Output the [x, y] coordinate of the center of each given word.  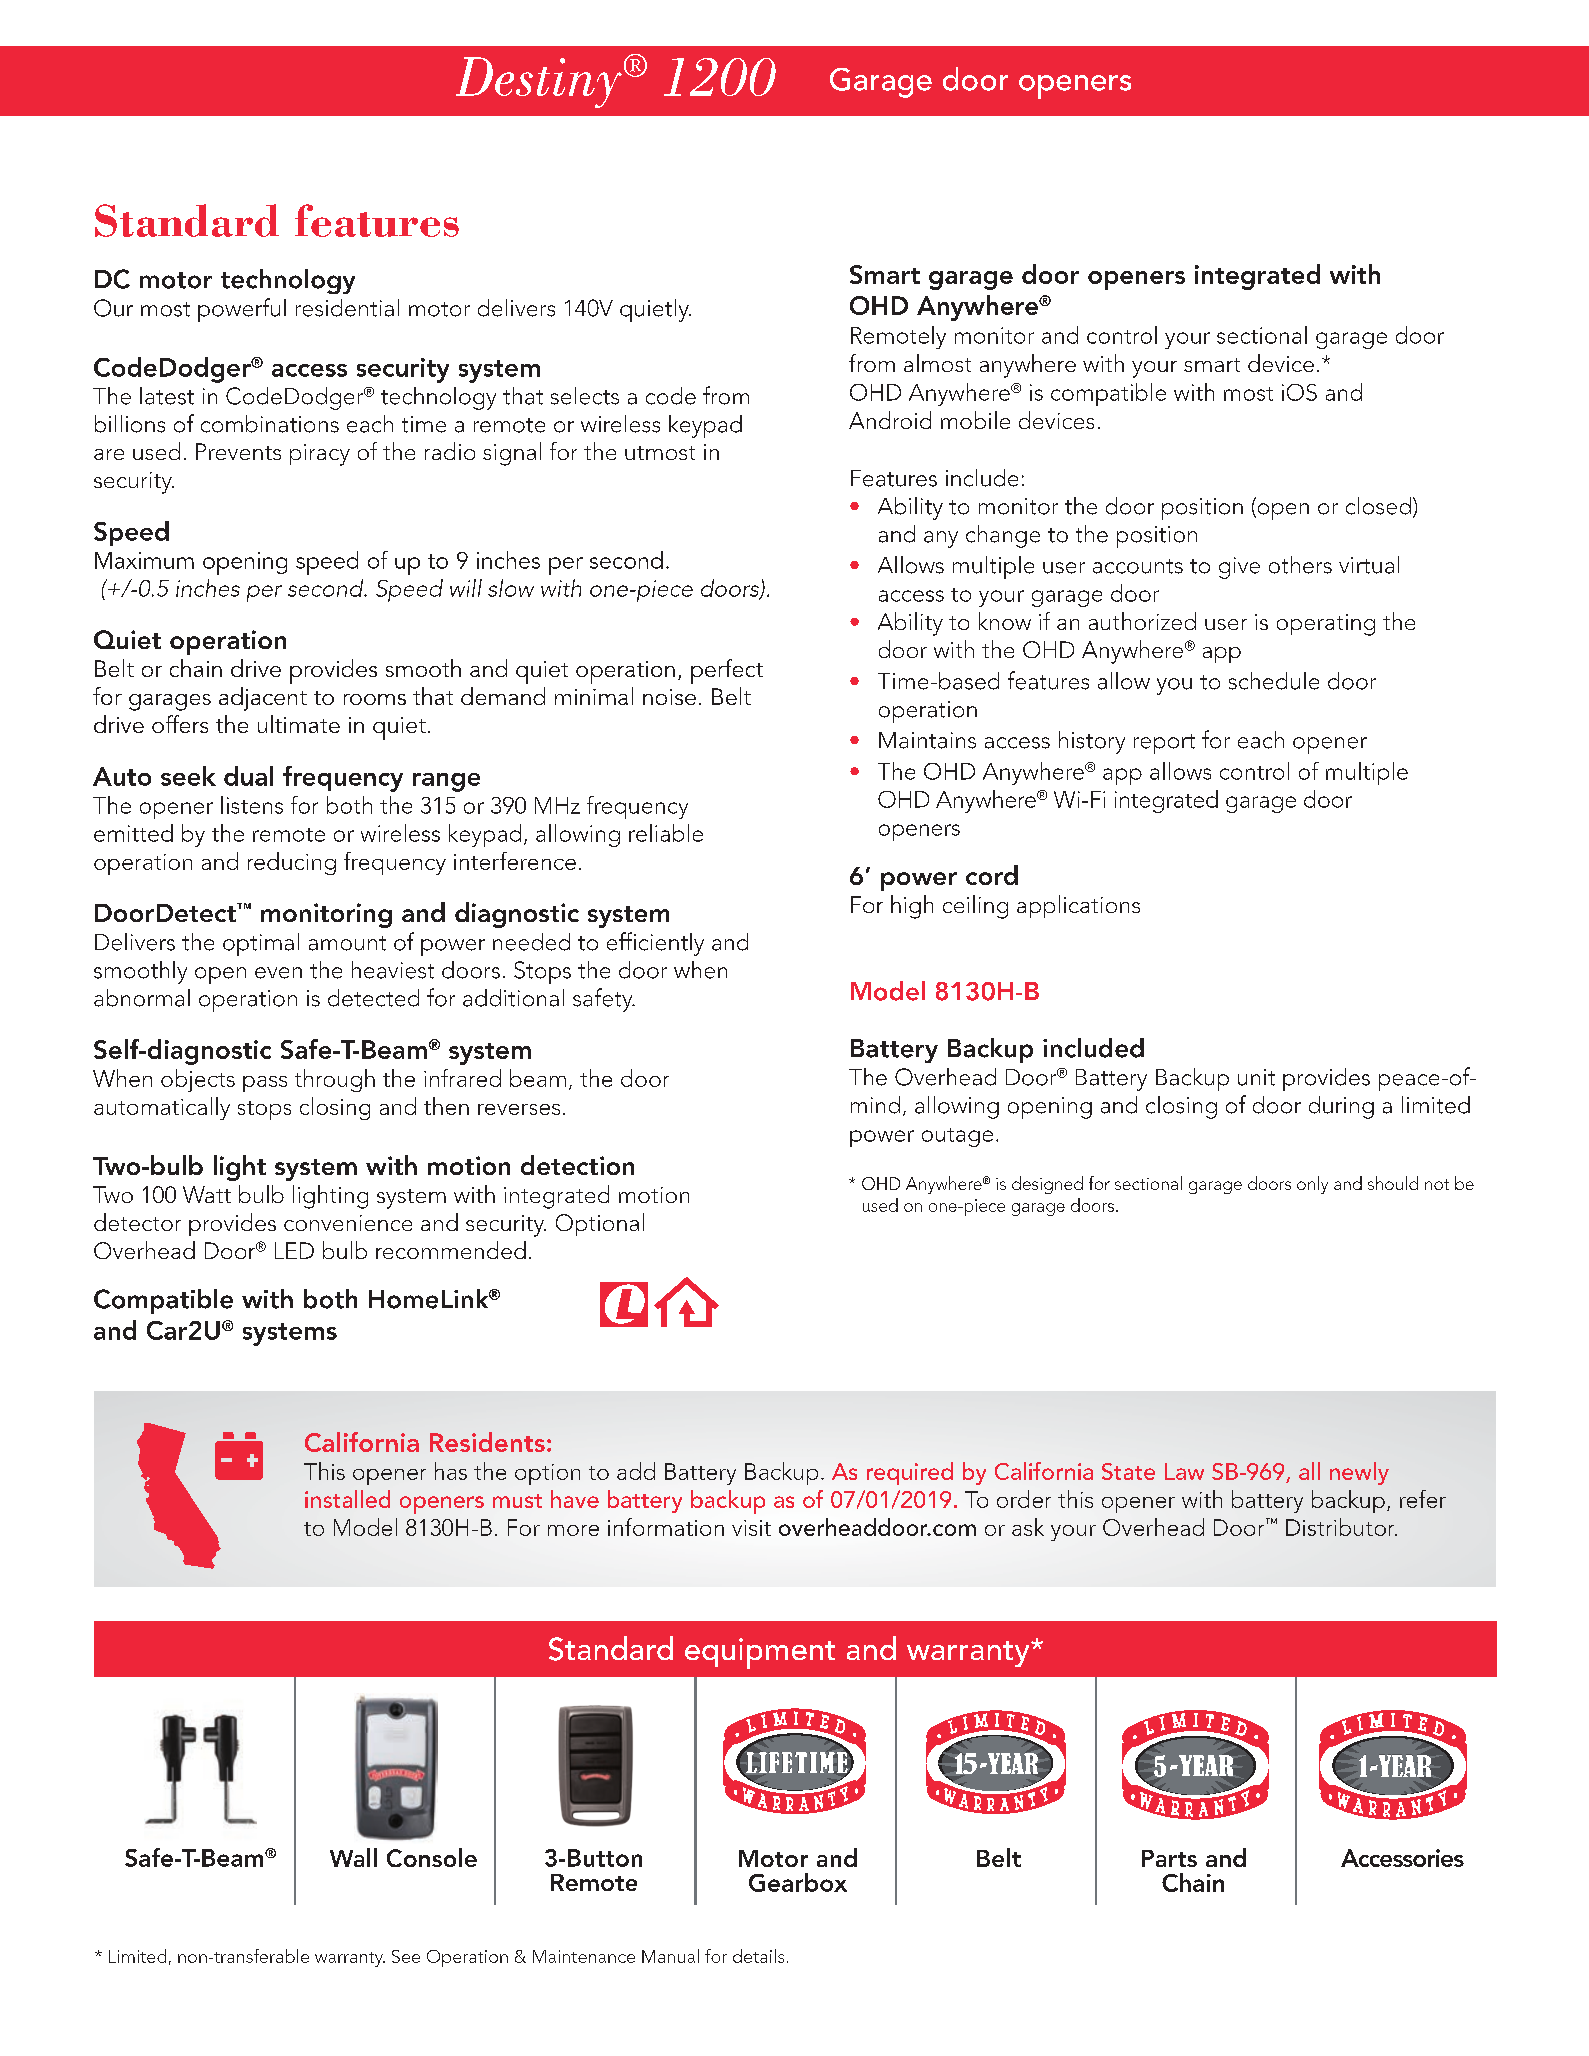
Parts [1169, 1858]
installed [347, 1499]
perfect [727, 671]
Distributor [1341, 1527]
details [758, 1956]
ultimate [299, 724]
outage [957, 1137]
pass [265, 1084]
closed [1378, 506]
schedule [1274, 681]
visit [751, 1528]
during [1341, 1107]
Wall [353, 1857]
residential [347, 308]
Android [890, 420]
